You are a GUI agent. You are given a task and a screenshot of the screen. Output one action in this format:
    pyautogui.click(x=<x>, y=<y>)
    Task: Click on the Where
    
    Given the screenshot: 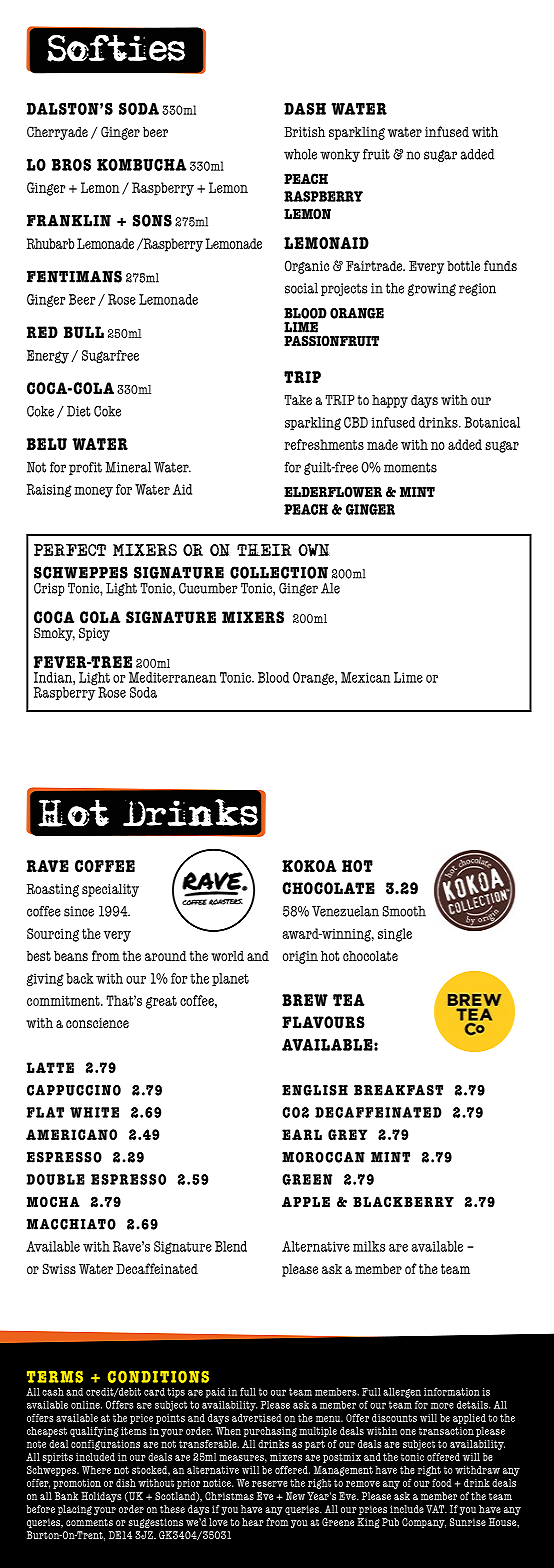 What is the action you would take?
    pyautogui.click(x=96, y=1470)
